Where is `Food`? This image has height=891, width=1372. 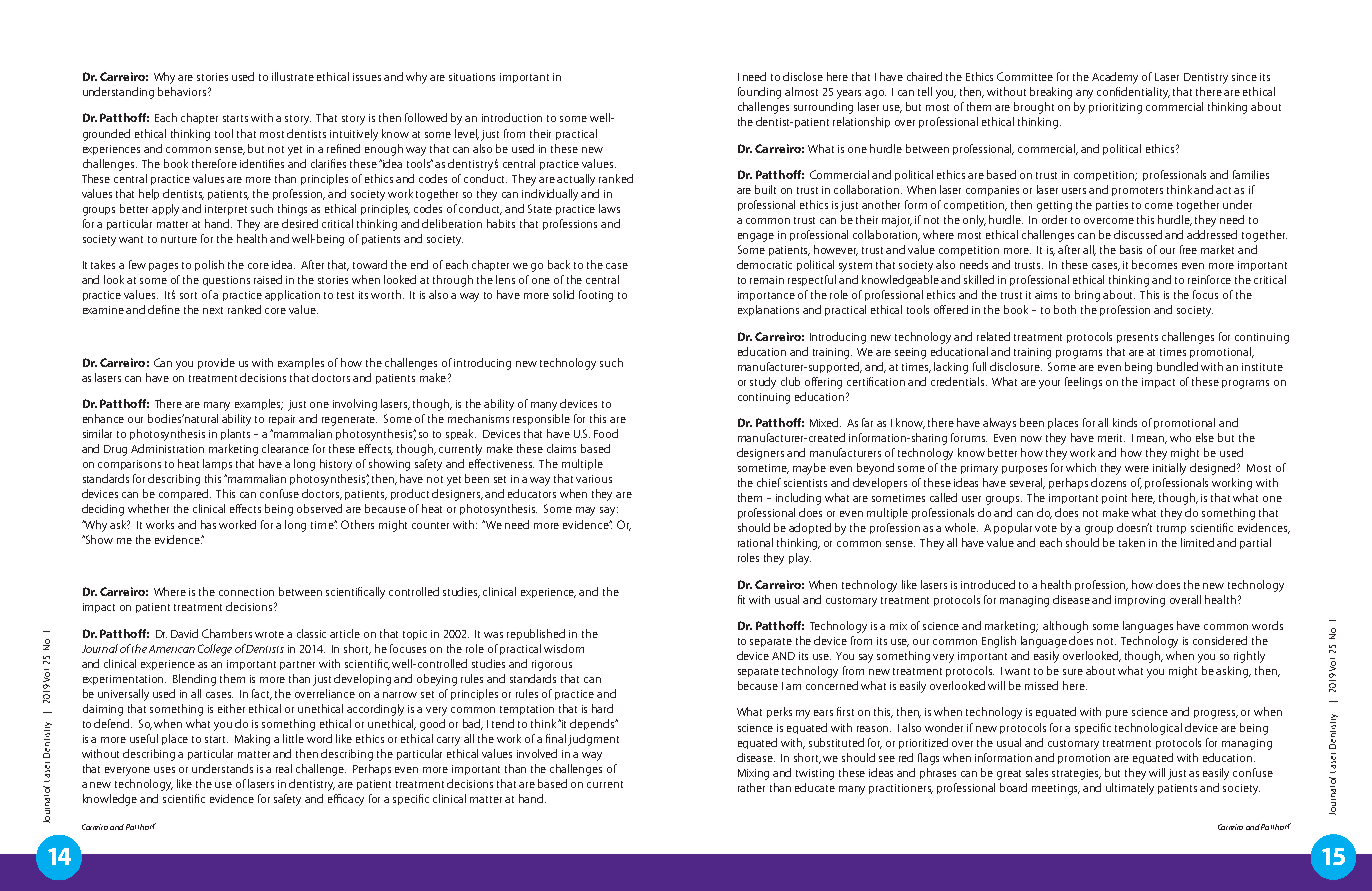
Food is located at coordinates (606, 433).
